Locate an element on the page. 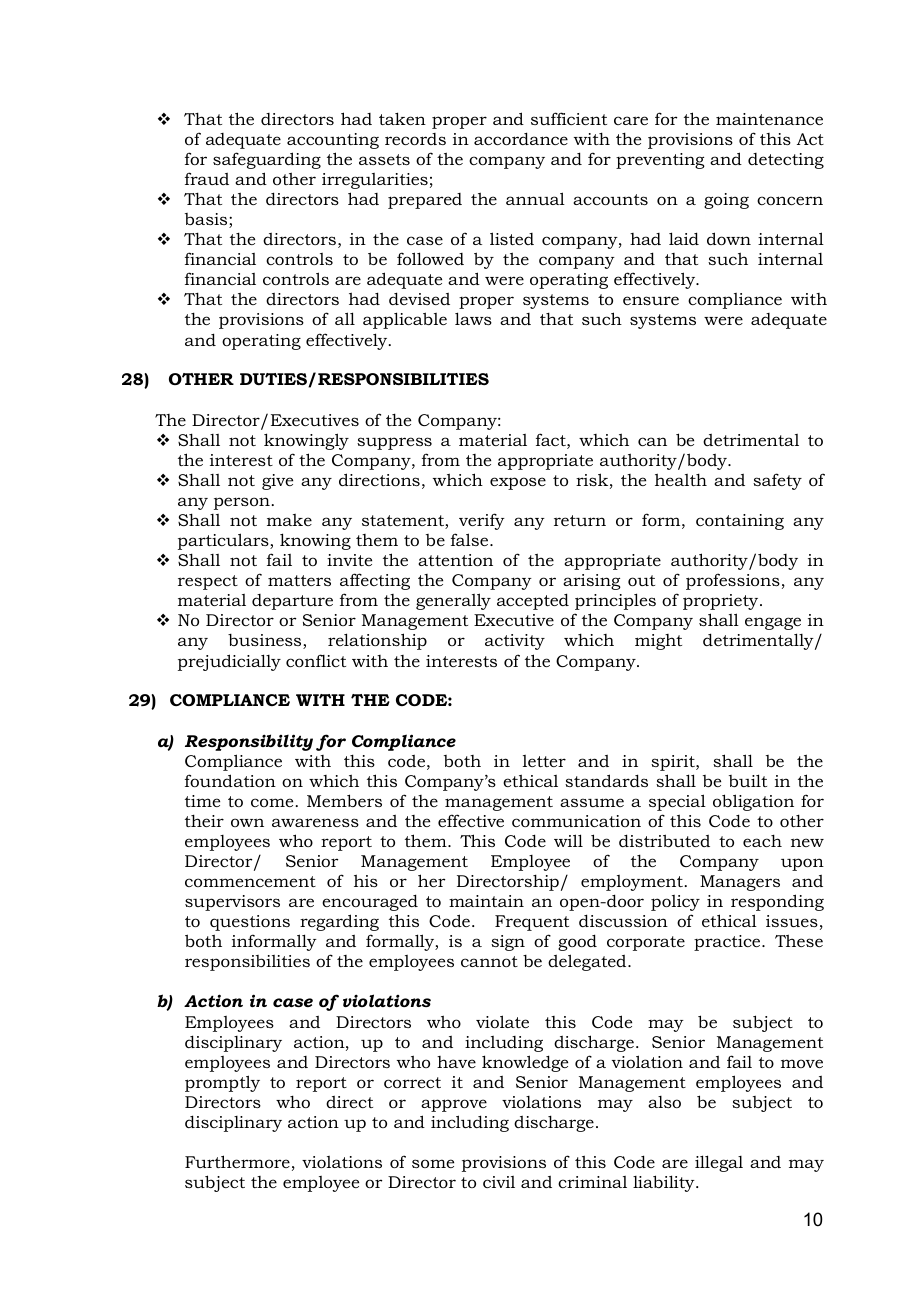 The image size is (924, 1308). laws is located at coordinates (473, 318).
